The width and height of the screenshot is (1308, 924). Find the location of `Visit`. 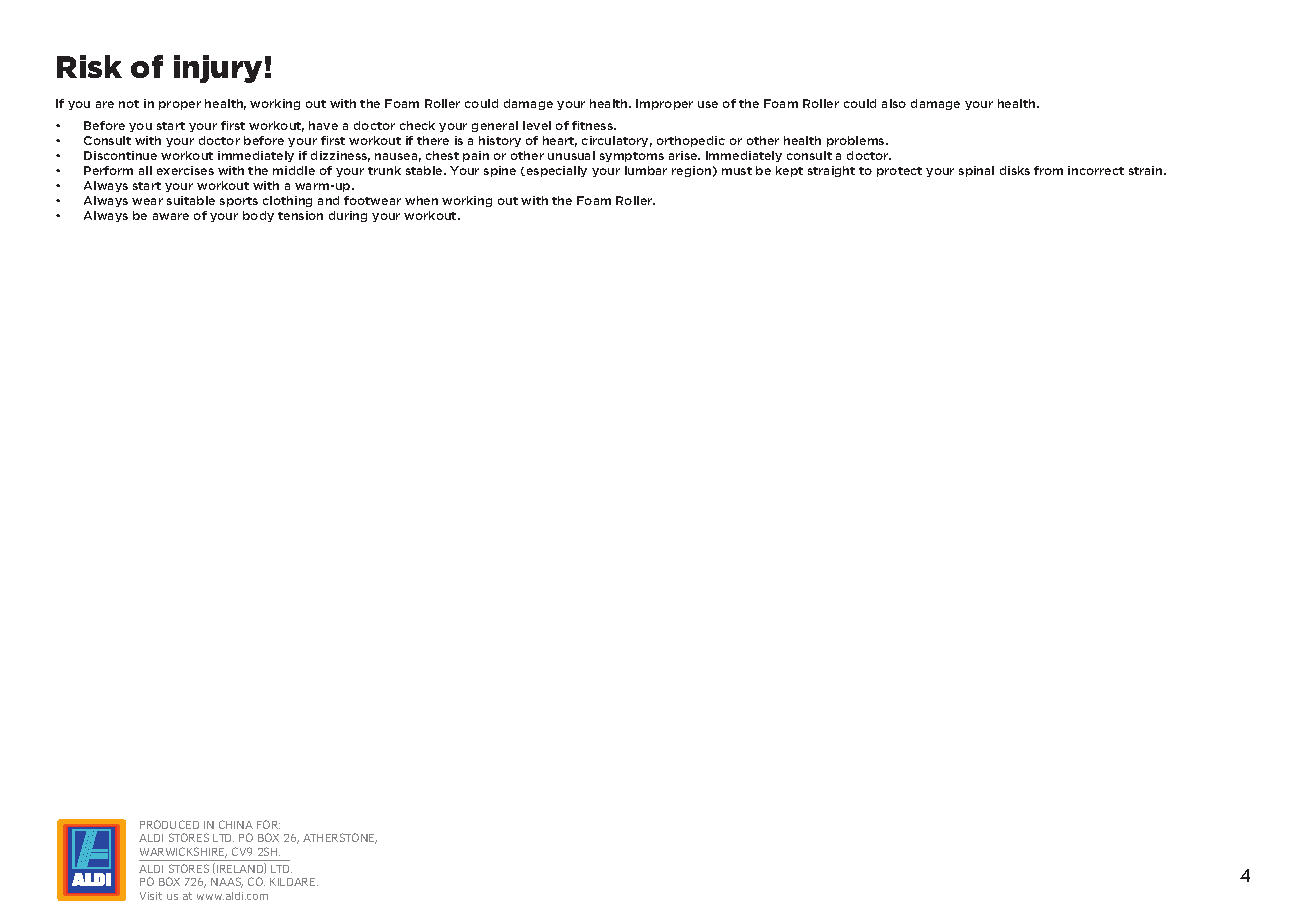

Visit is located at coordinates (151, 896).
